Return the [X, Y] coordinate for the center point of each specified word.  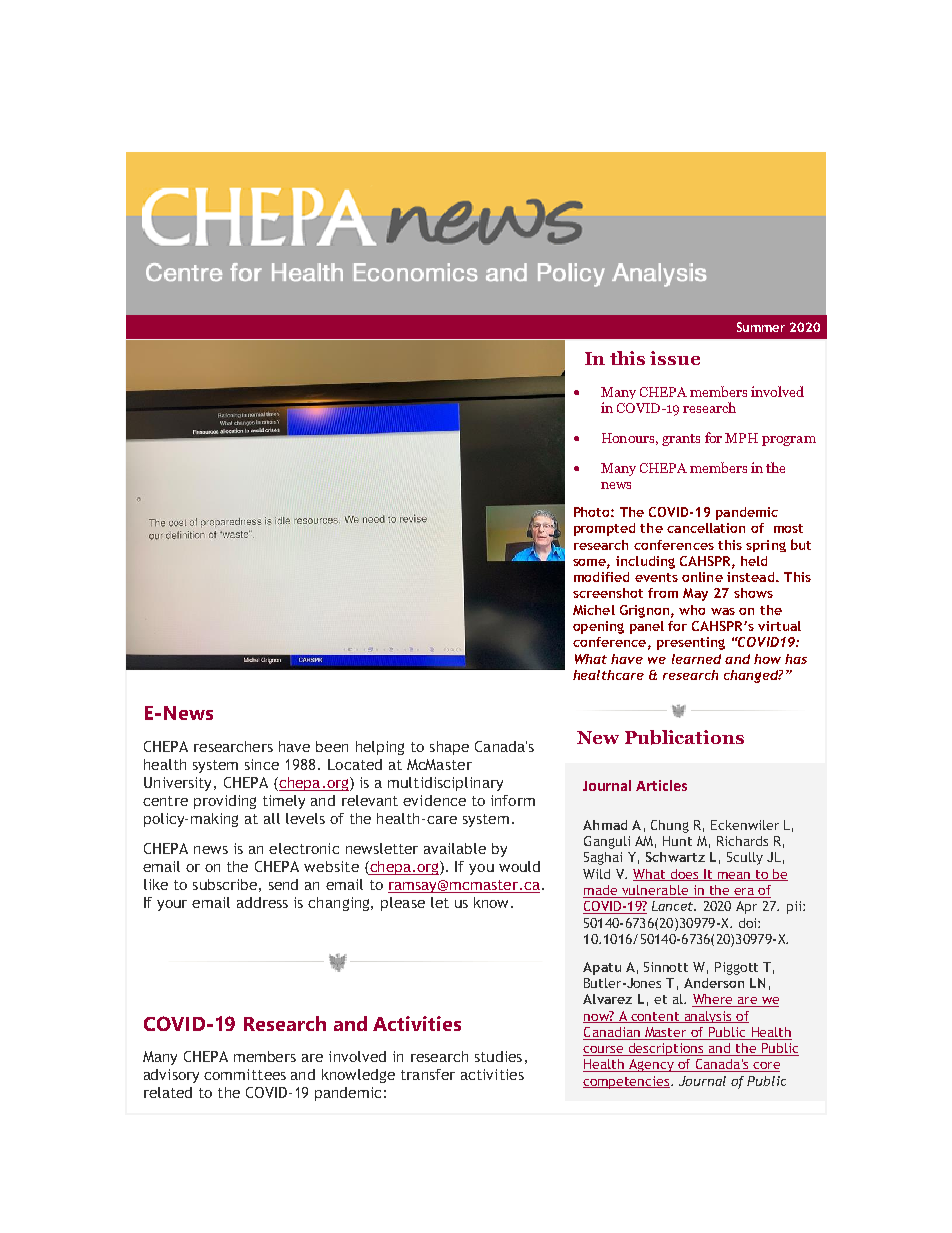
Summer [761, 327]
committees [245, 1074]
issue [675, 358]
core [765, 1067]
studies [498, 1056]
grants [681, 440]
